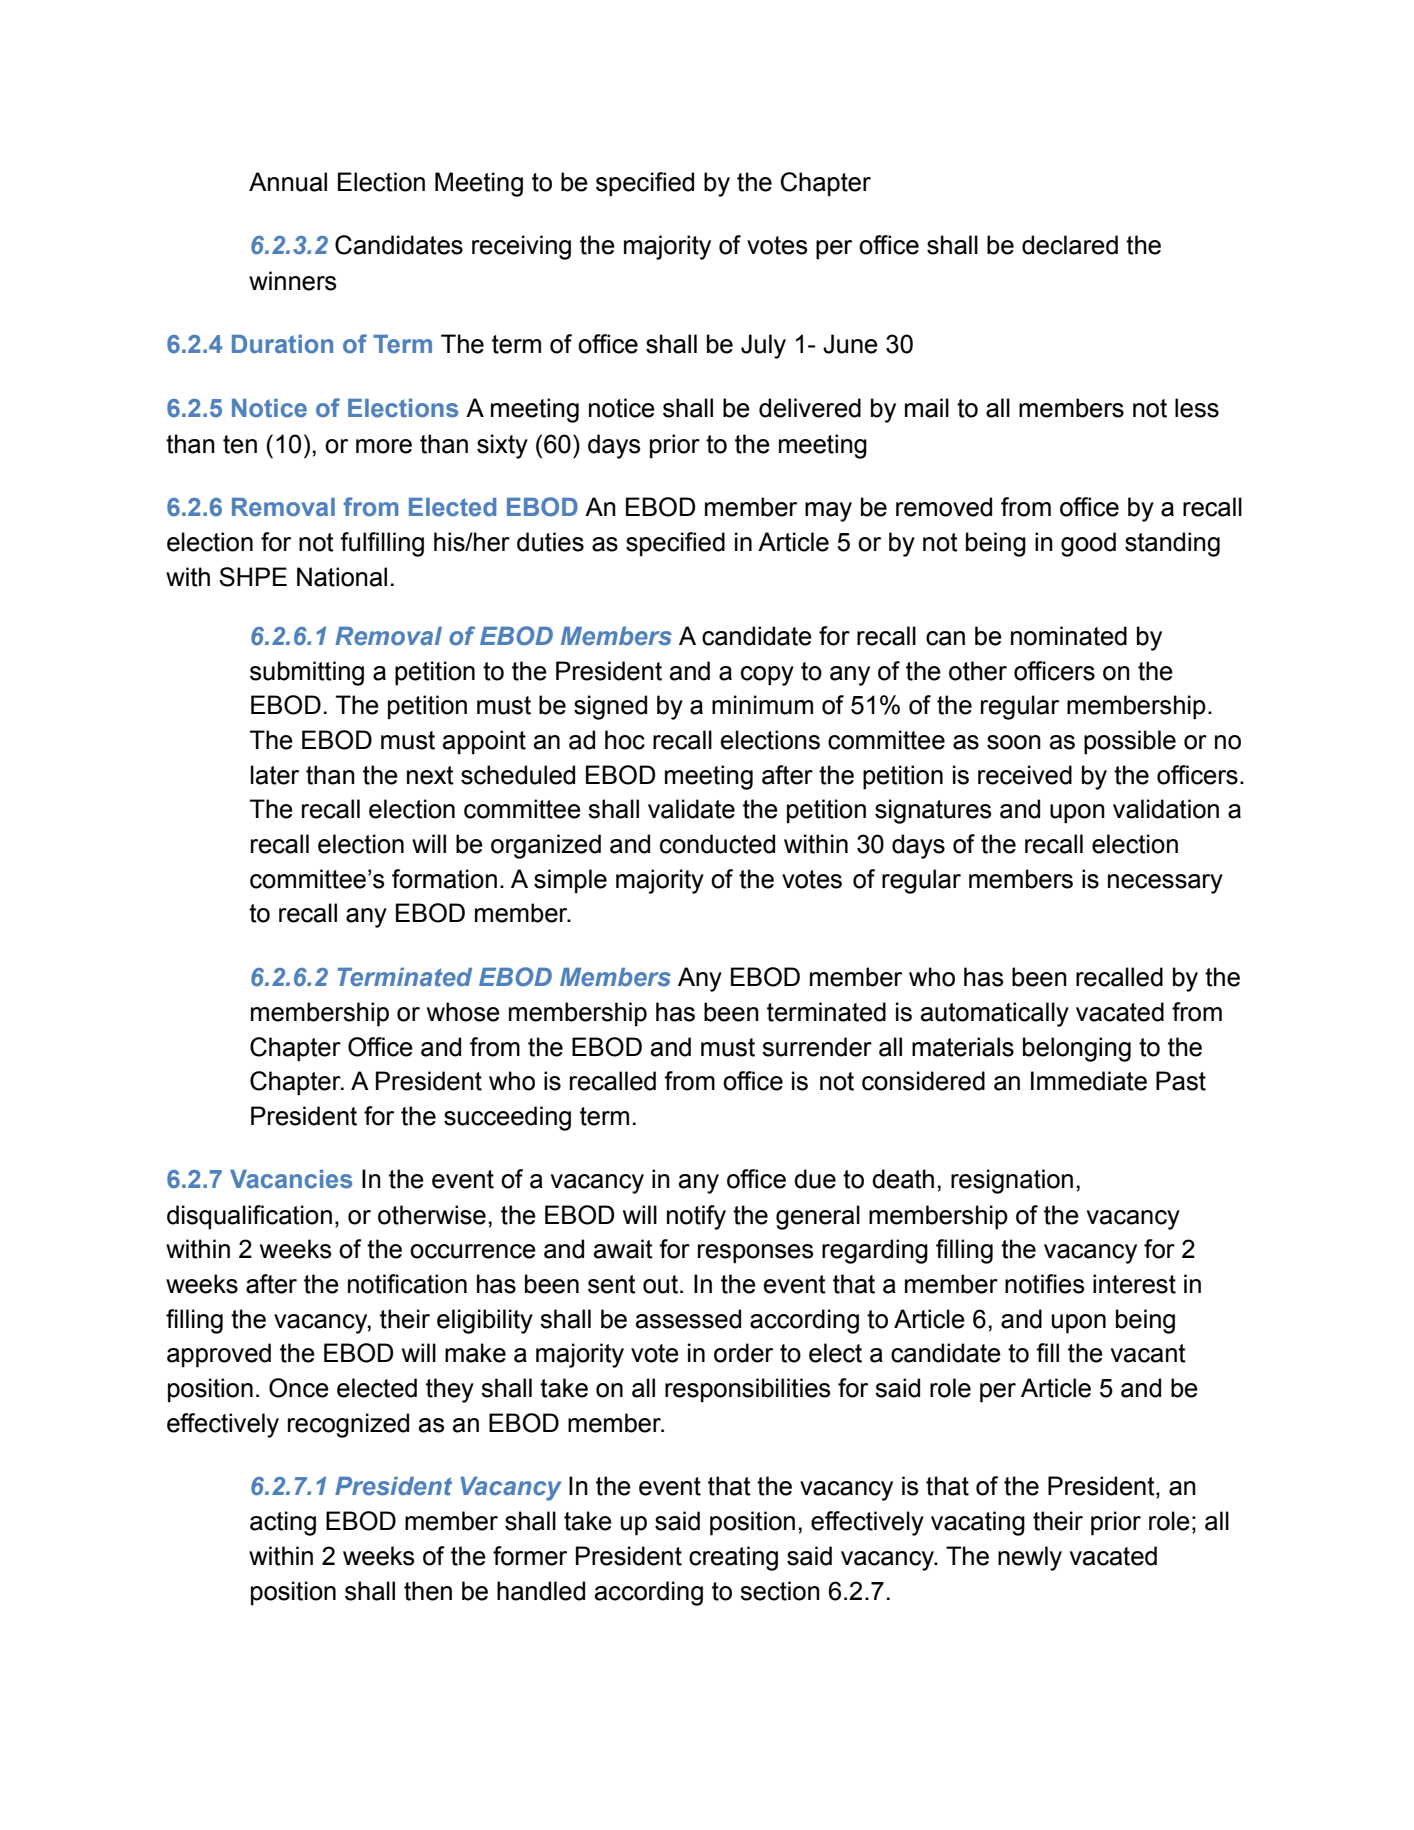 The width and height of the screenshot is (1414, 1830). Describe the element at coordinates (283, 1523) in the screenshot. I see `acting` at that location.
